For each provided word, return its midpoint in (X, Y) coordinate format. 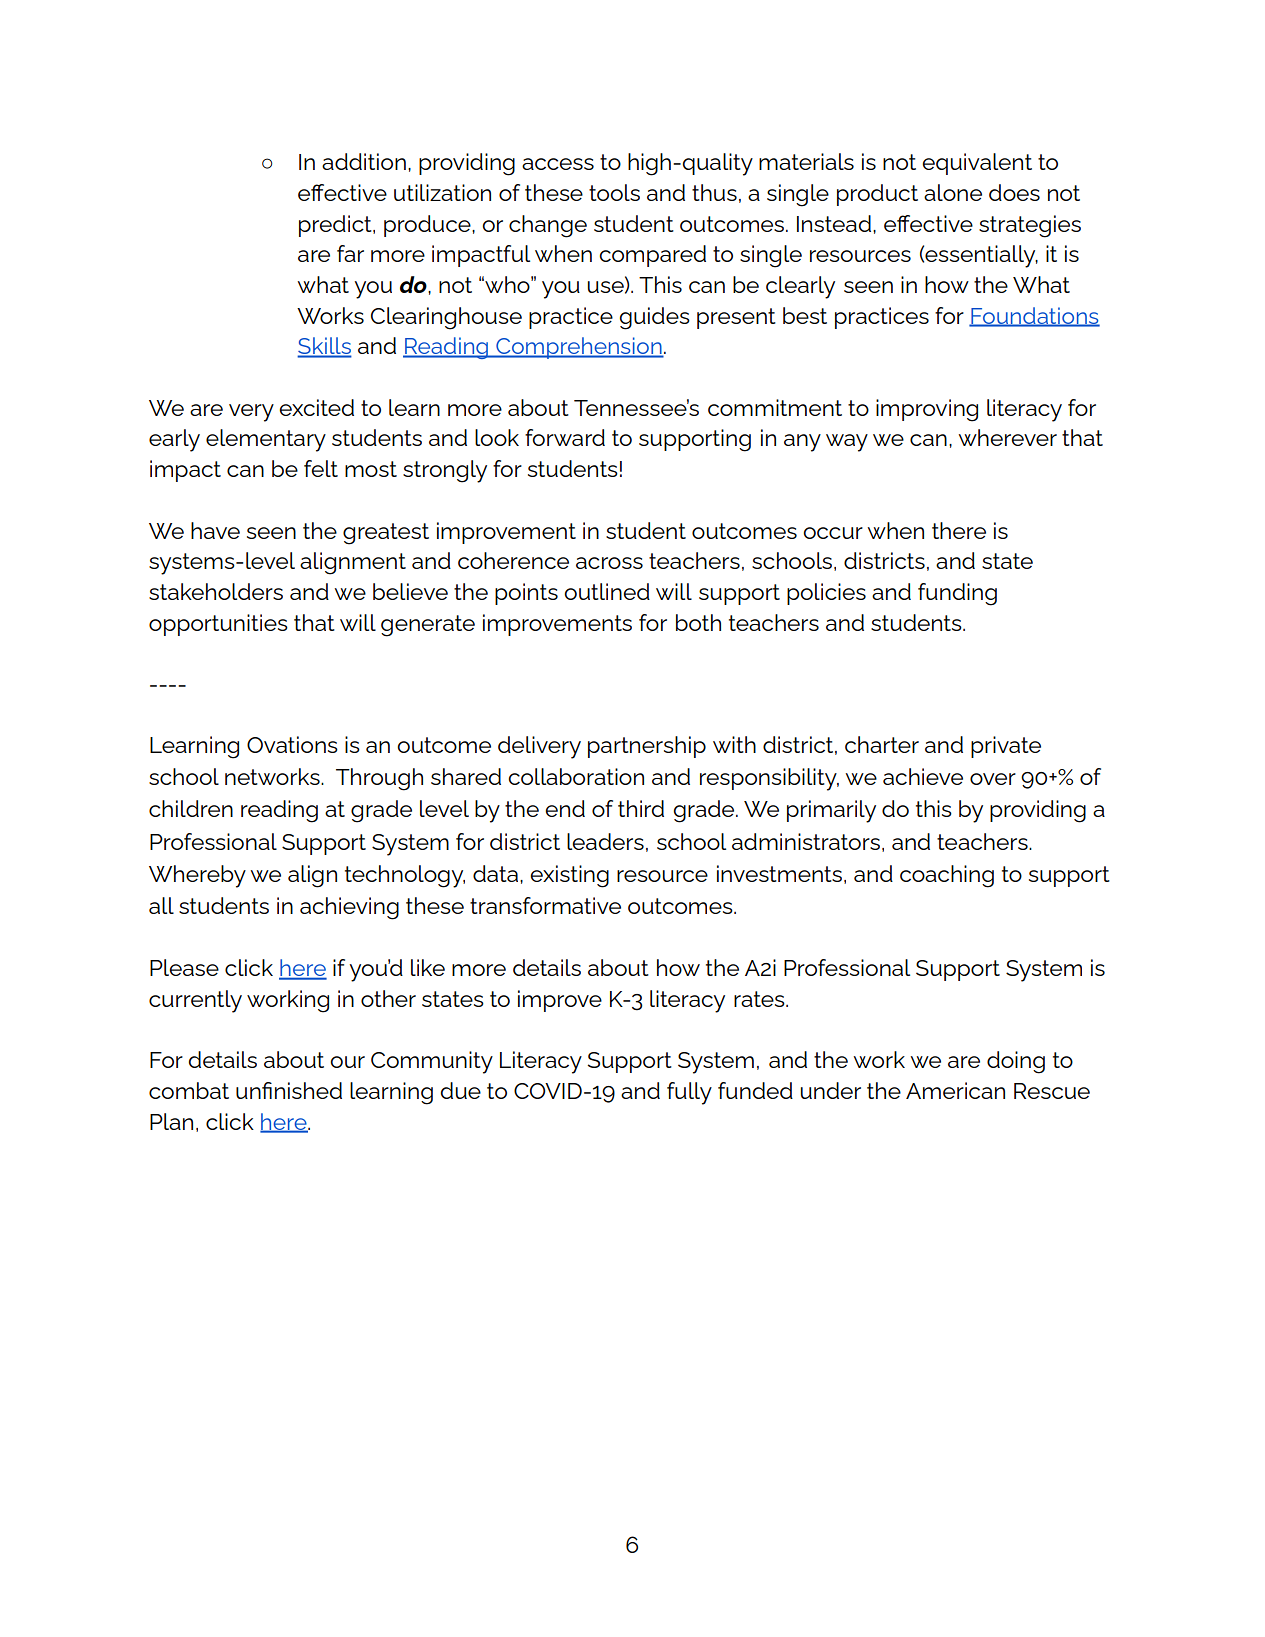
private (1006, 747)
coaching (947, 876)
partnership (647, 747)
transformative (545, 905)
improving (927, 410)
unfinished (289, 1090)
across (609, 563)
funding (957, 594)
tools (614, 192)
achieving (349, 908)
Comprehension (579, 348)
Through (379, 779)
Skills (324, 347)
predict (336, 226)
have (215, 530)
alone (953, 192)
